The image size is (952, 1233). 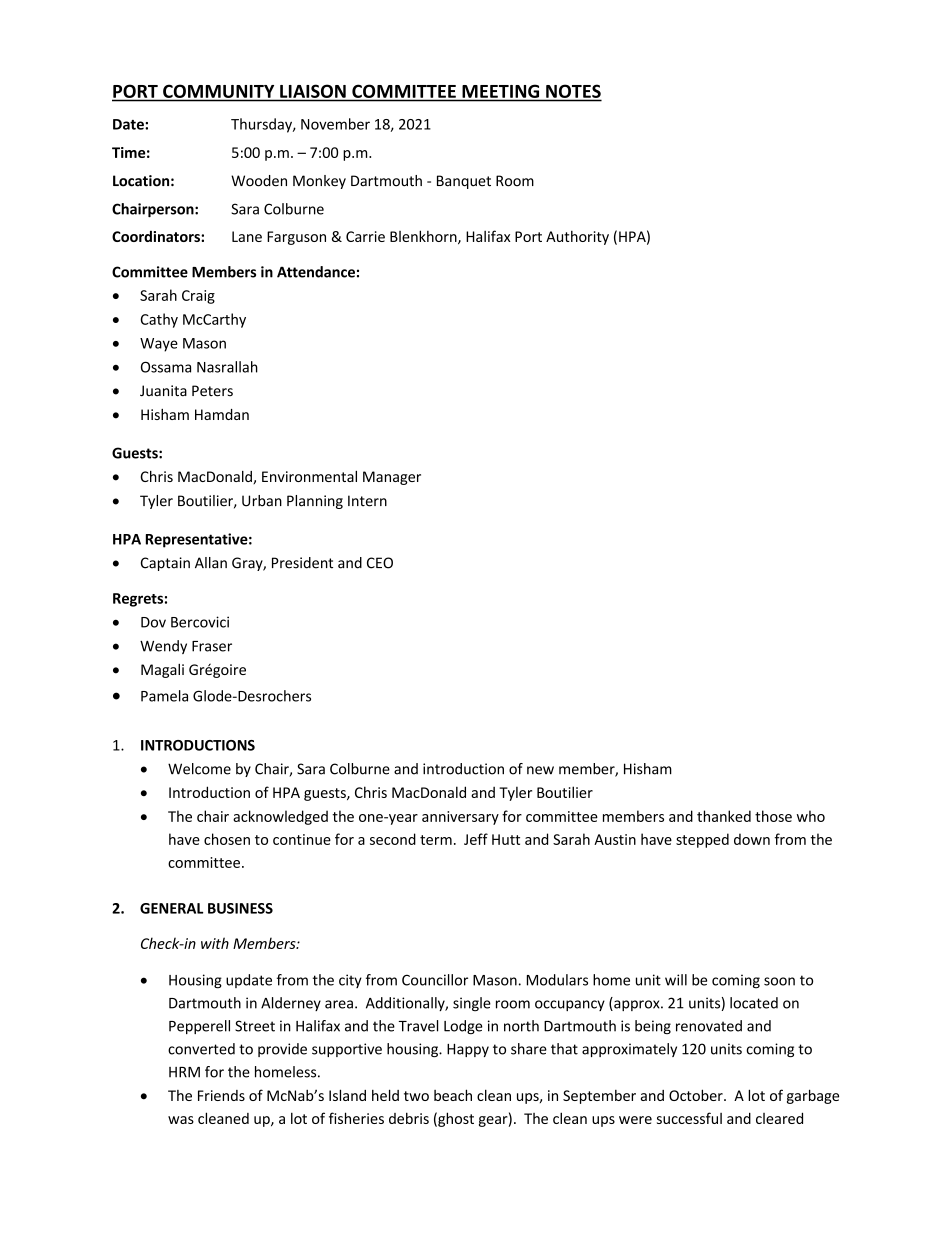 I want to click on Authority, so click(x=577, y=237).
